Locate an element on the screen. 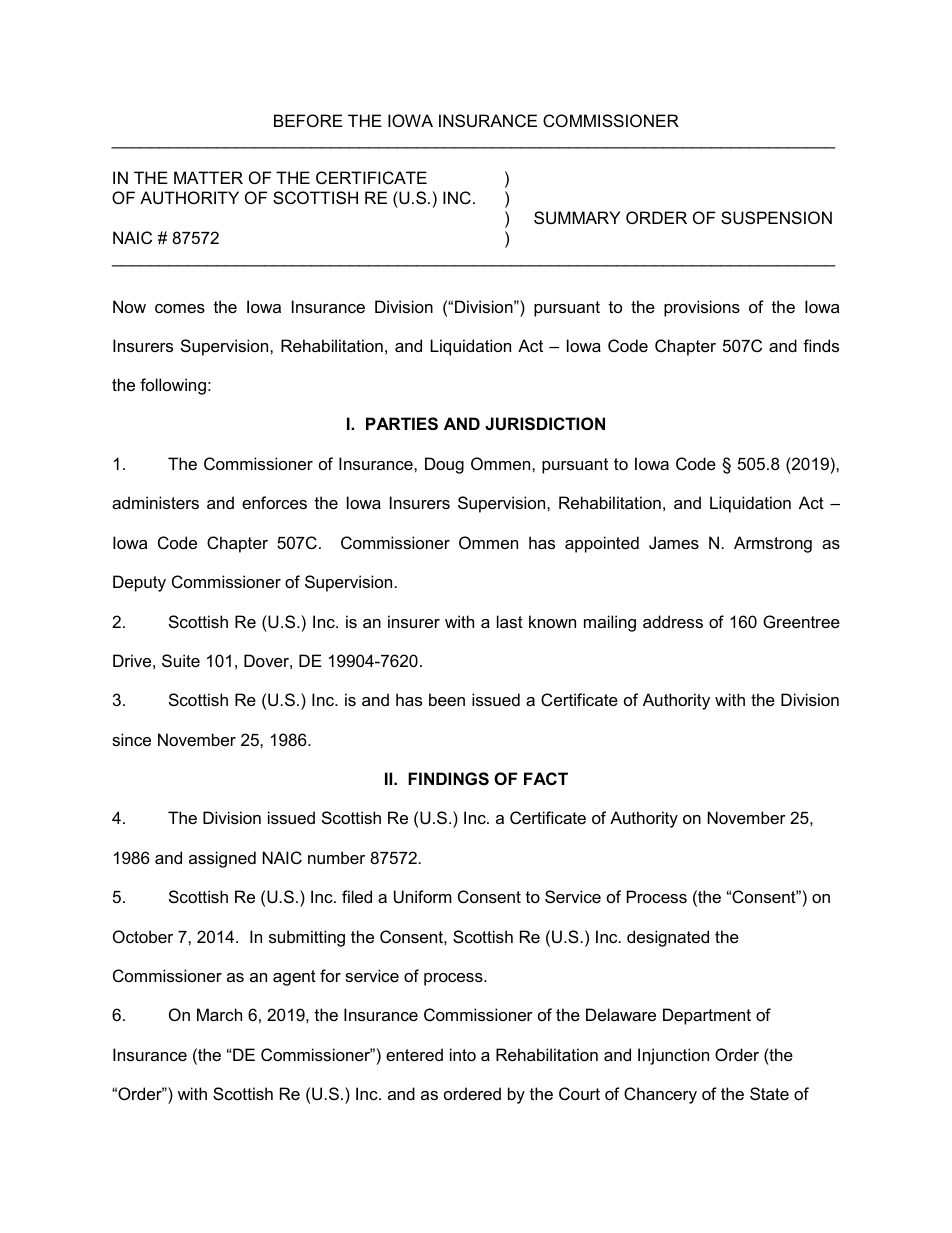  March is located at coordinates (219, 1014).
